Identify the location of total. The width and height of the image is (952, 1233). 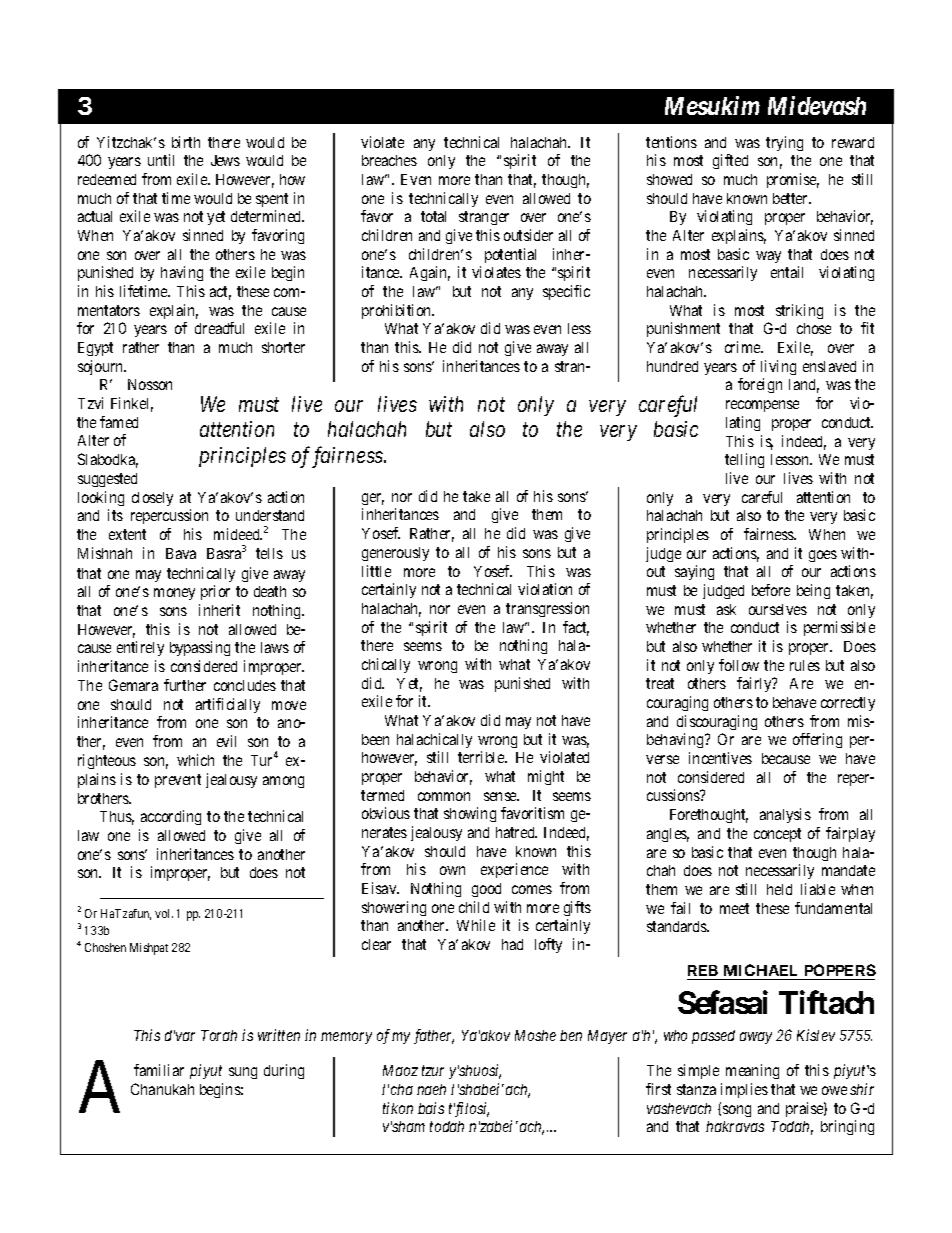
(433, 216).
